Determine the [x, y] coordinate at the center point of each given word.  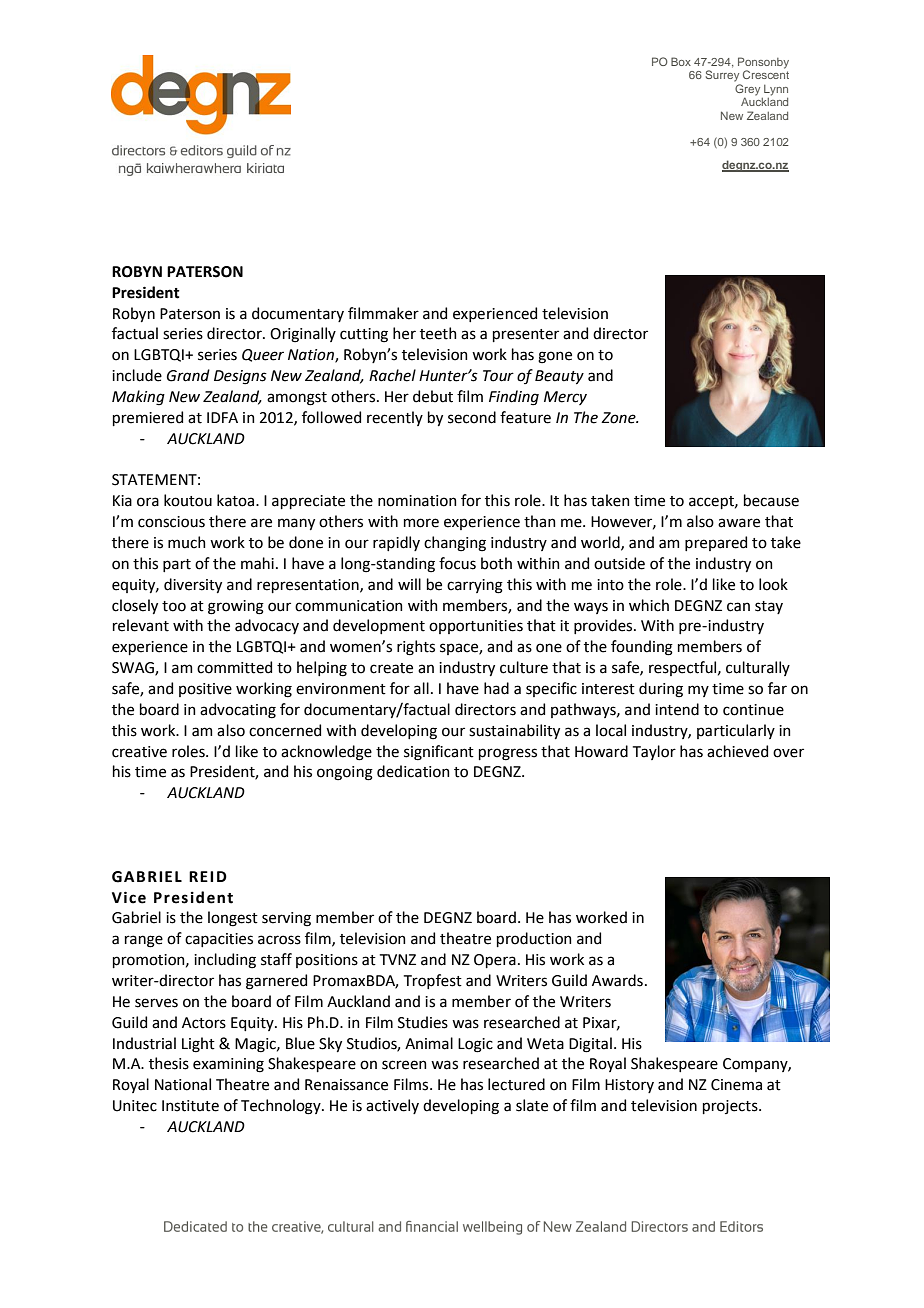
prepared [716, 543]
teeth [438, 333]
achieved [737, 751]
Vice [129, 897]
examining [228, 1065]
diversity [193, 585]
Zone [619, 418]
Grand [188, 375]
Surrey [722, 76]
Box [681, 61]
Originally [303, 335]
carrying [475, 586]
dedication [413, 771]
